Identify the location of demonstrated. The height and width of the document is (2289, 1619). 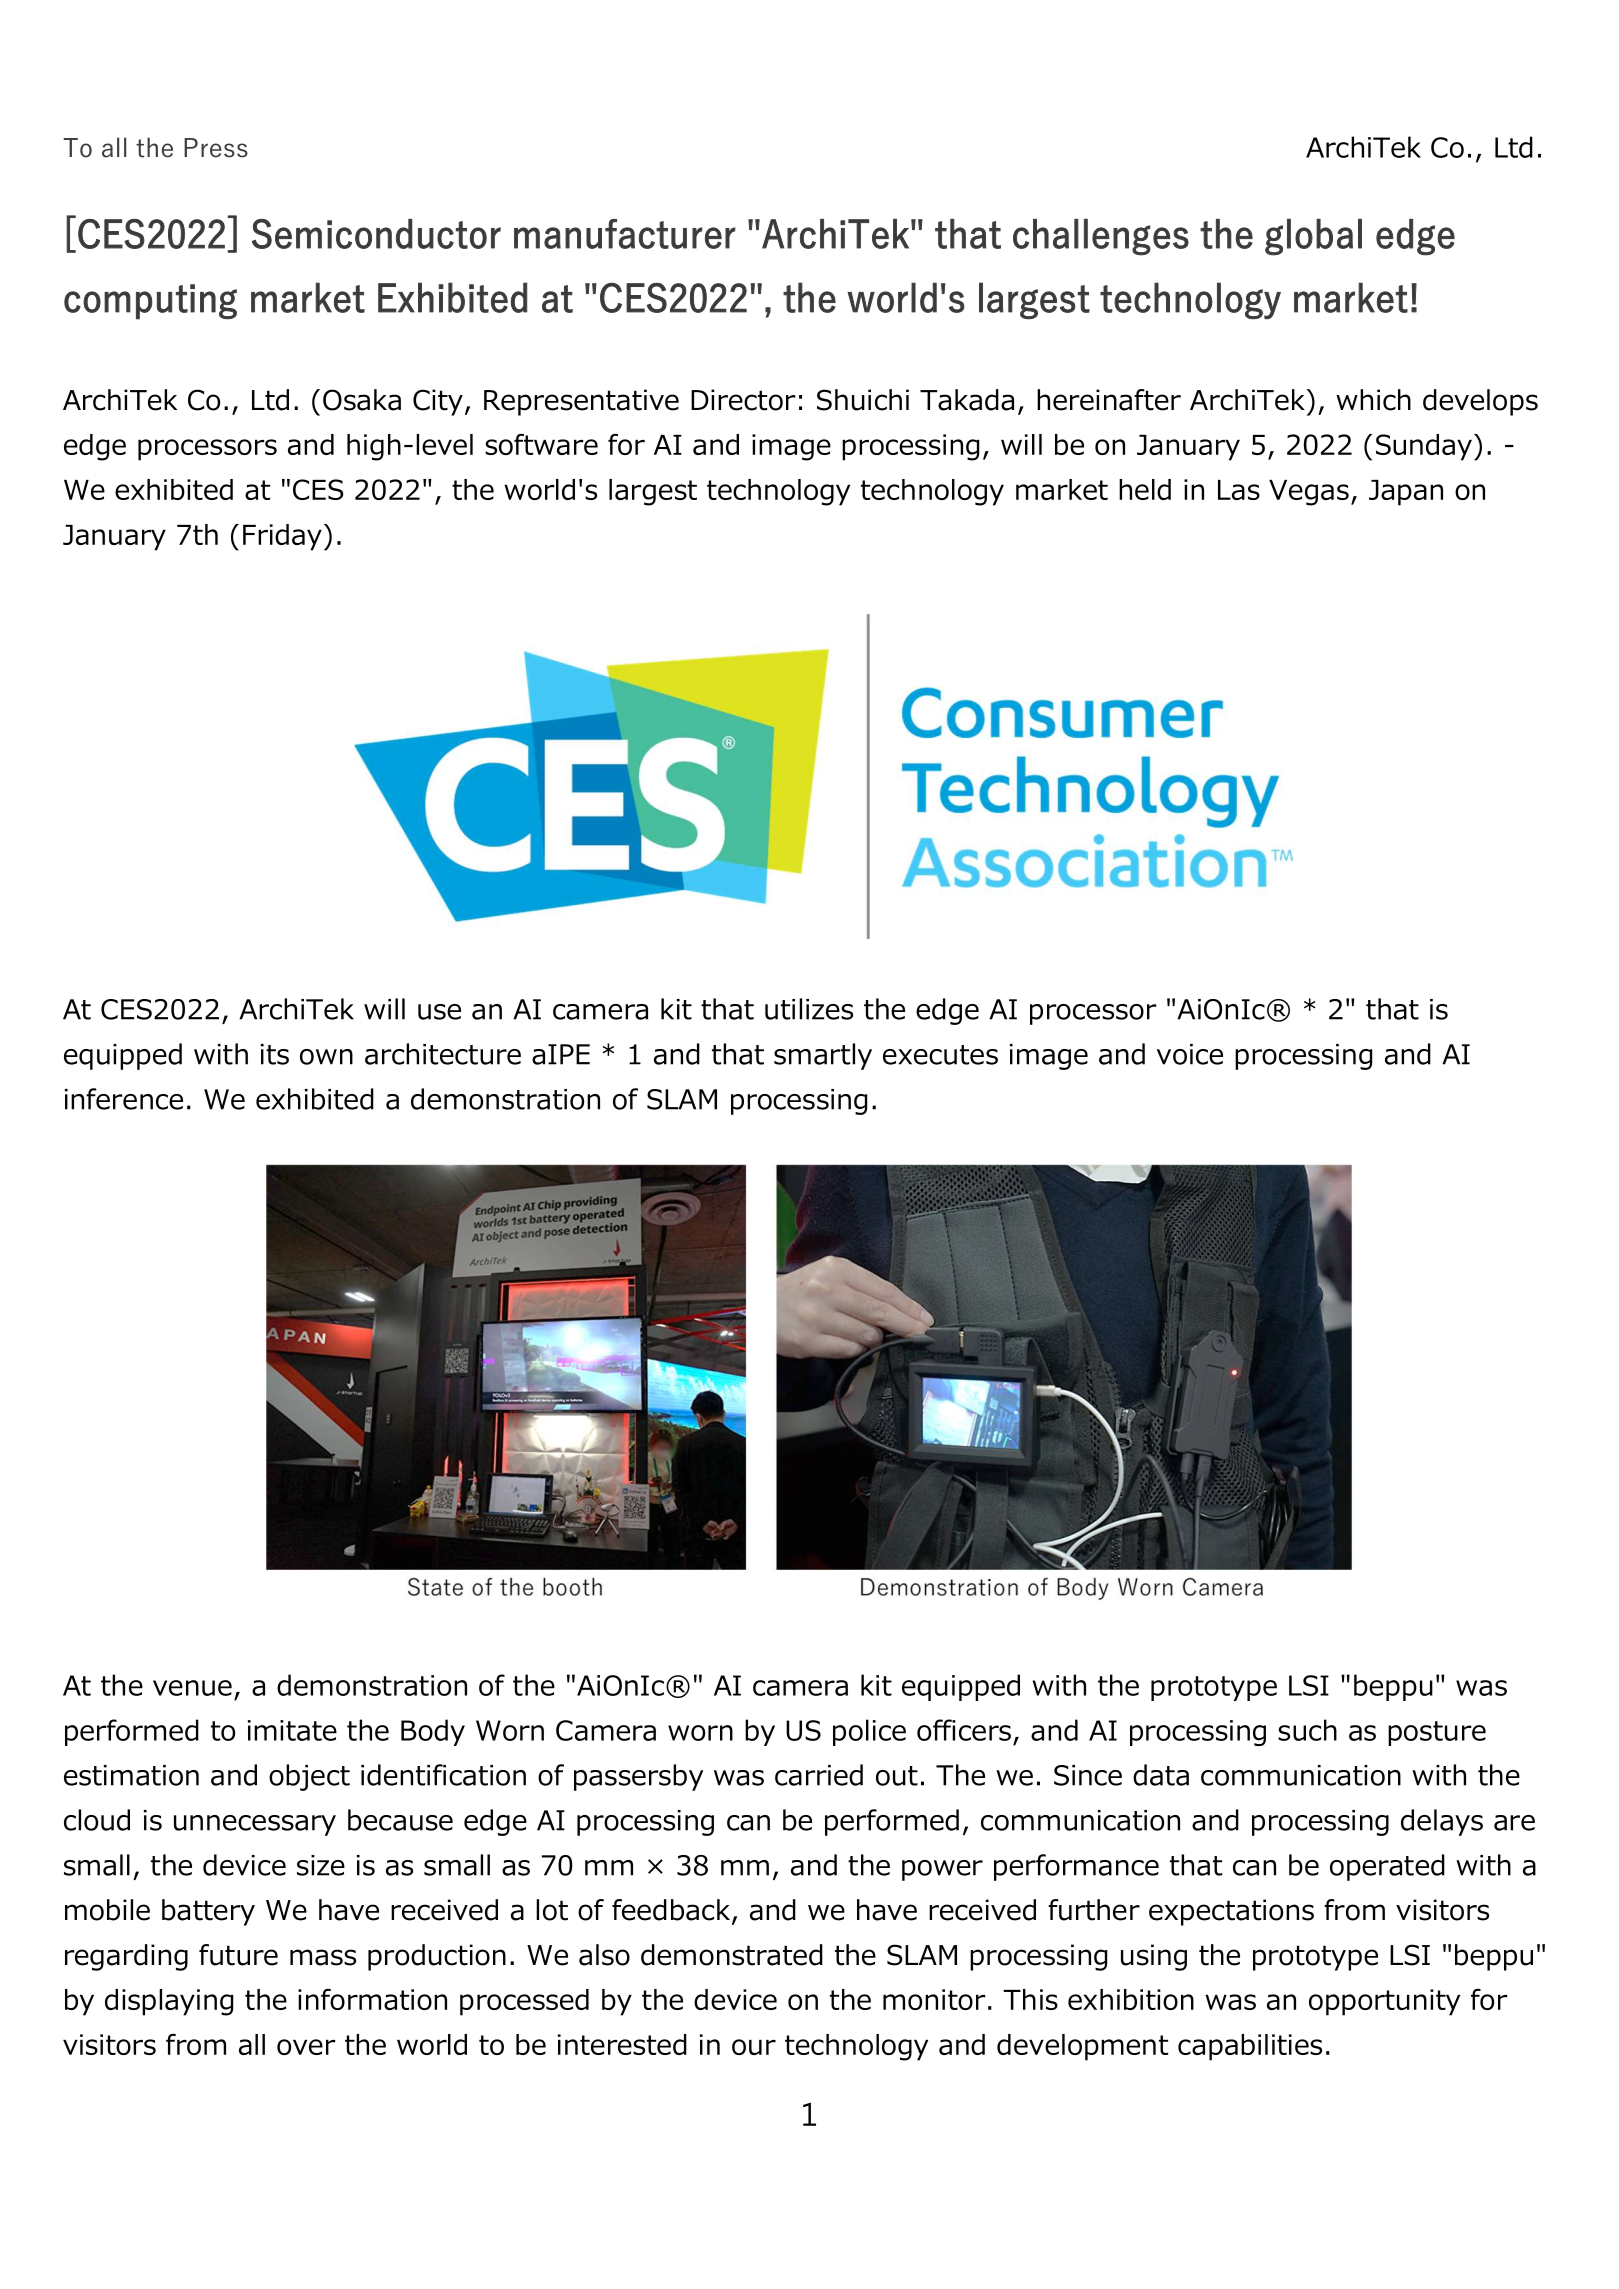
(732, 1955).
